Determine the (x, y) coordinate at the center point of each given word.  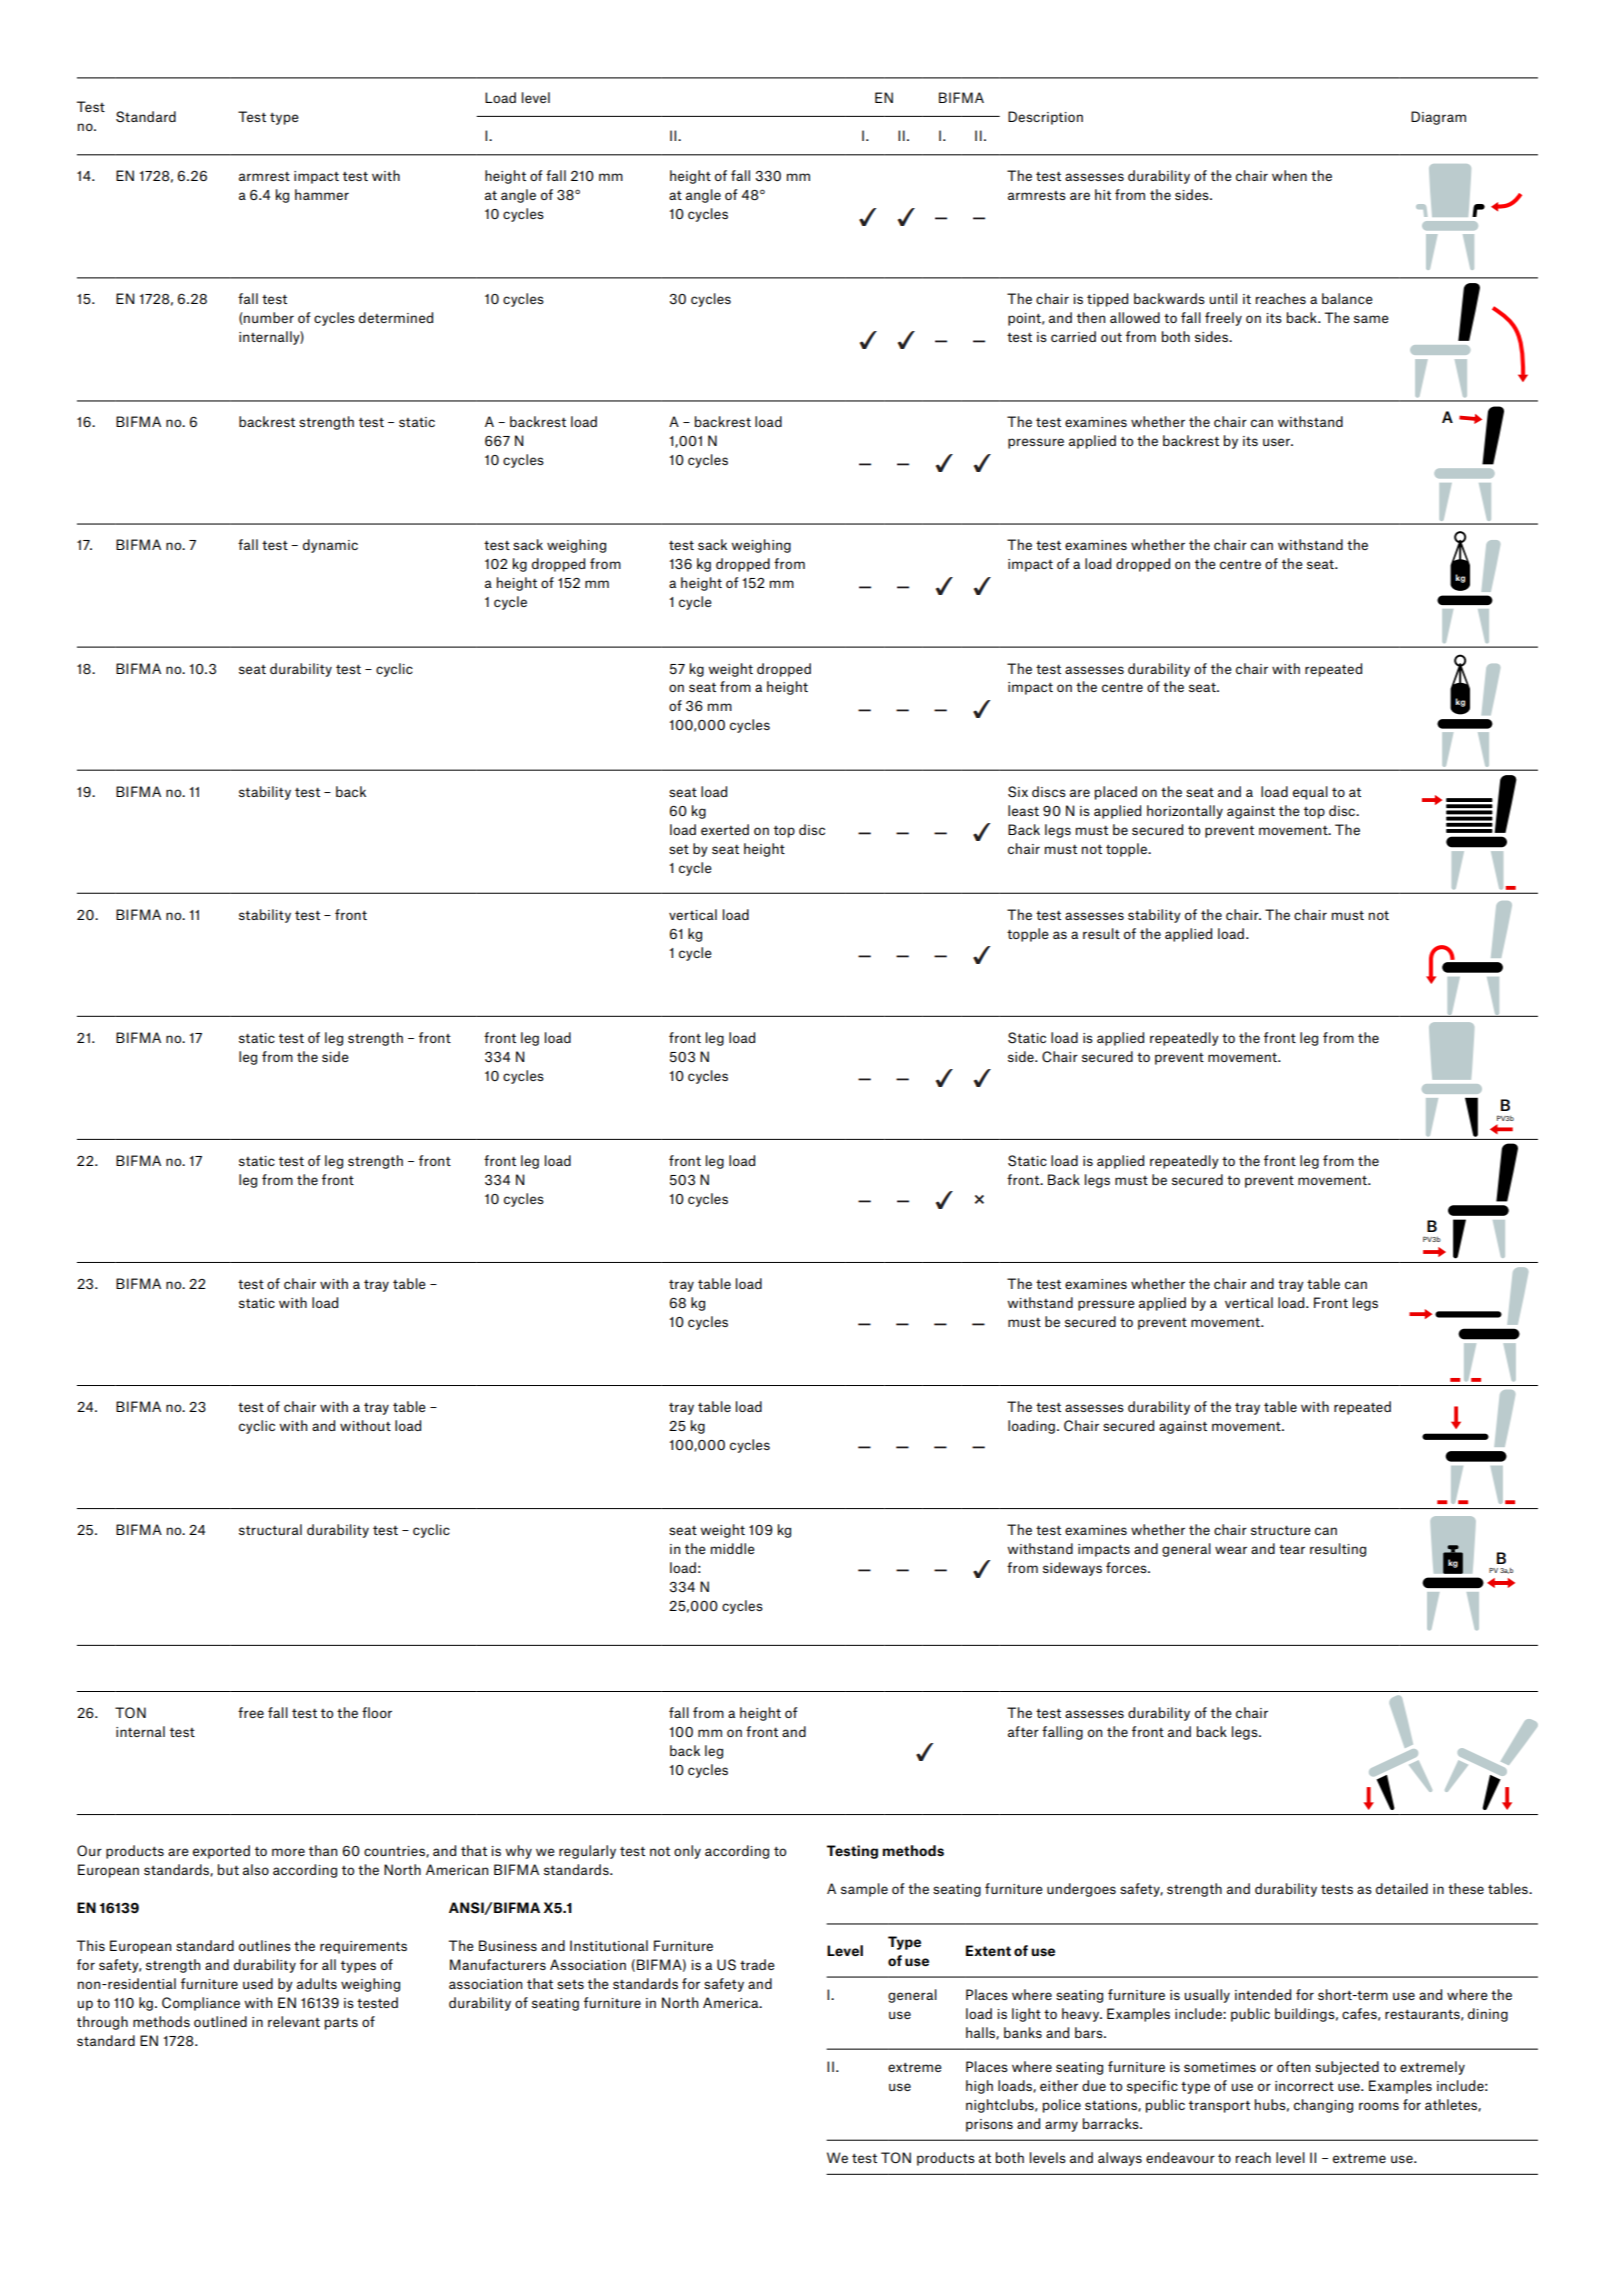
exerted (725, 829)
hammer (322, 194)
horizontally (1185, 812)
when (1289, 175)
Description (1045, 118)
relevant (294, 2021)
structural (270, 1529)
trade (757, 1964)
